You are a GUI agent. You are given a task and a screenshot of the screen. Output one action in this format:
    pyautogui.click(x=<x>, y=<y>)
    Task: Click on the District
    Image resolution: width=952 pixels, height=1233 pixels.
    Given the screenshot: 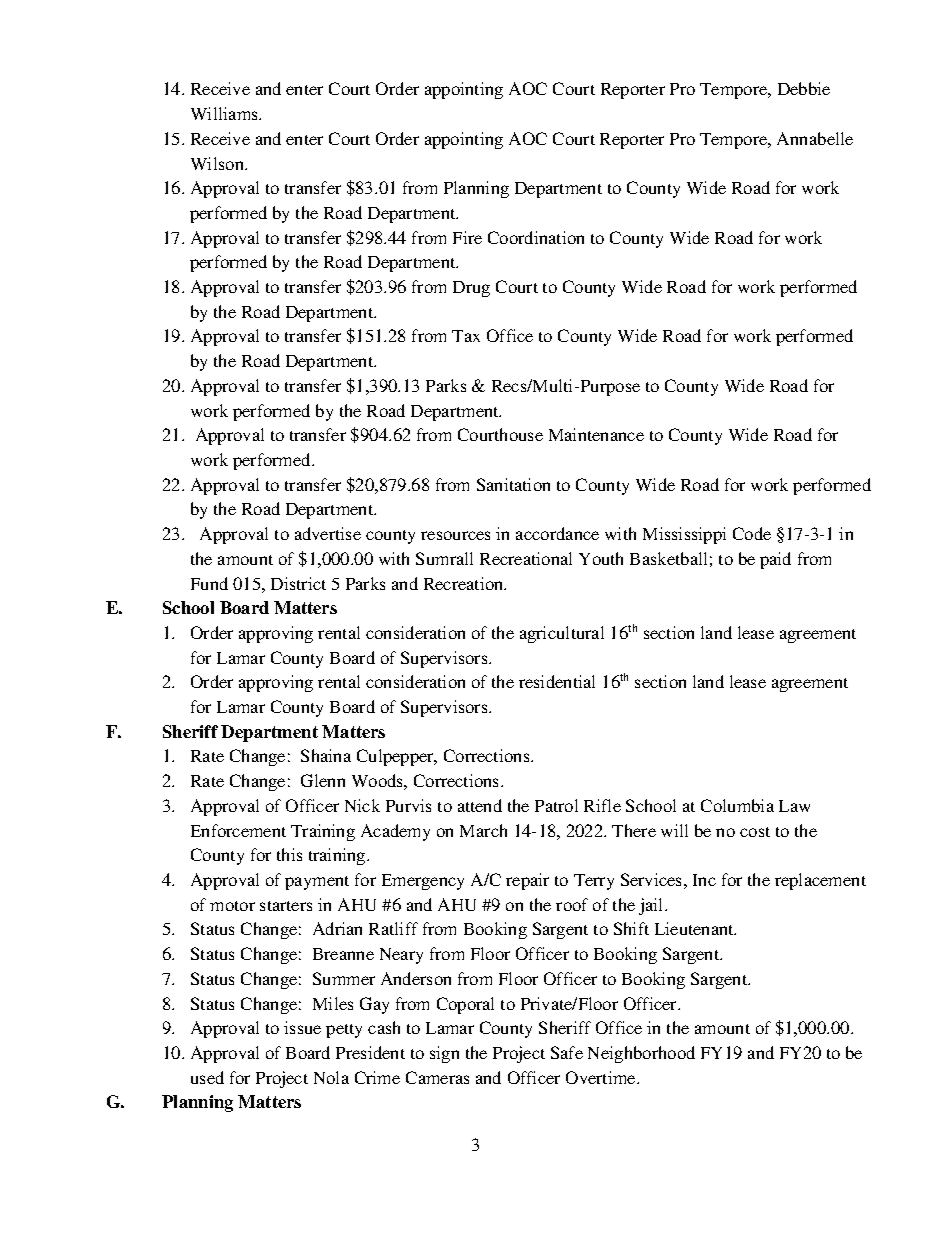 What is the action you would take?
    pyautogui.click(x=298, y=583)
